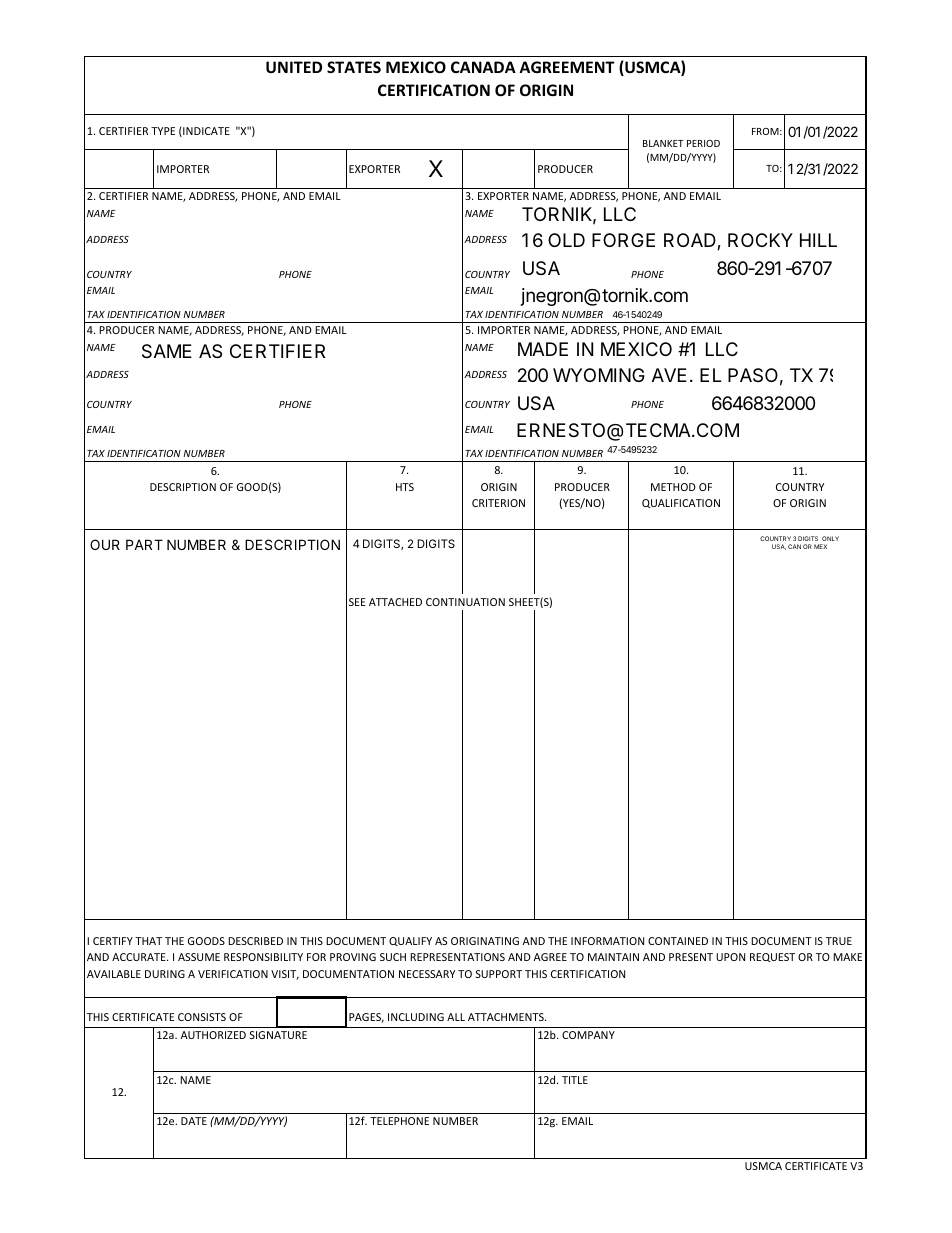 The width and height of the screenshot is (952, 1233). What do you see at coordinates (405, 487) in the screenshot?
I see `HTS` at bounding box center [405, 487].
